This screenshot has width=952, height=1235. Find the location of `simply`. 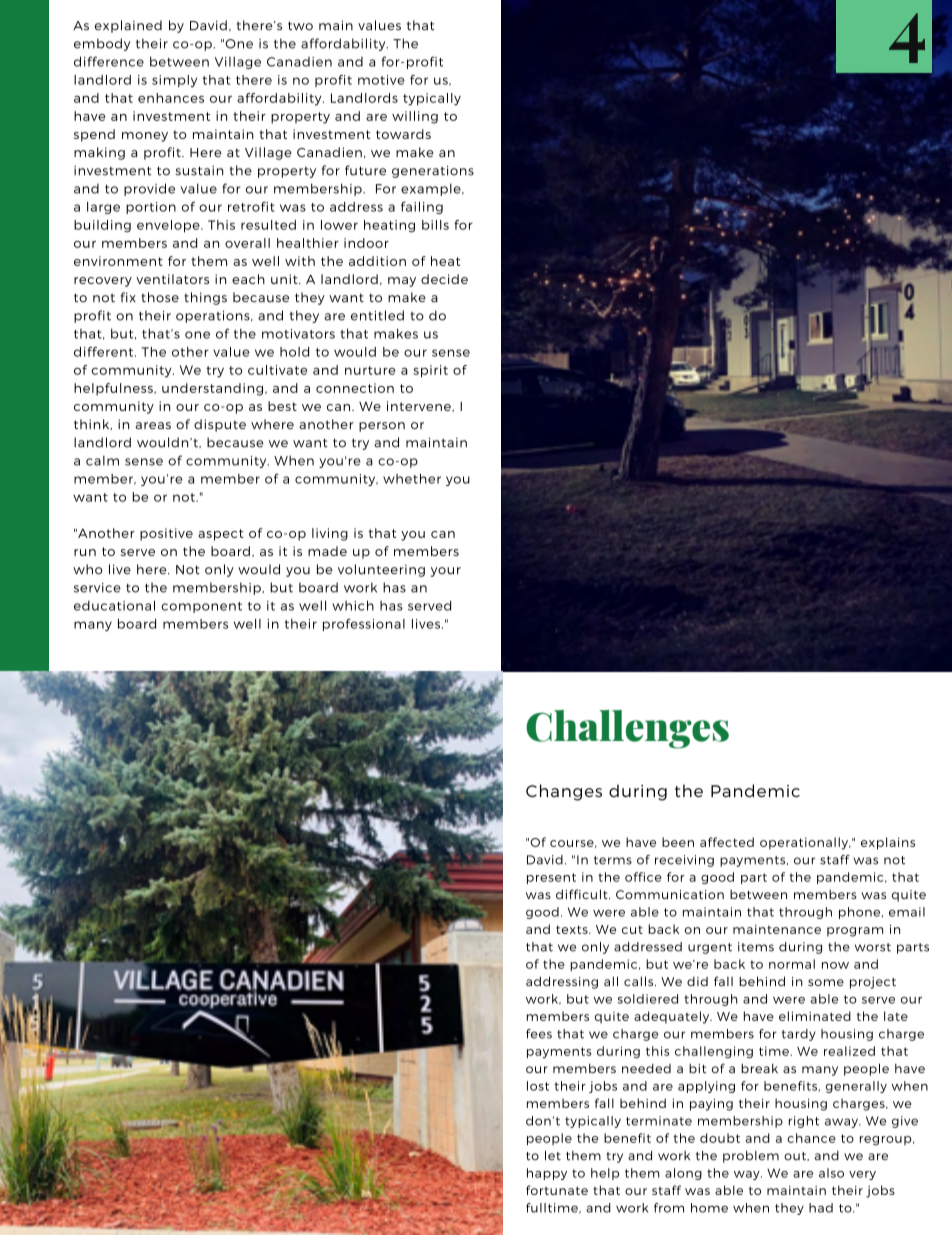

simply is located at coordinates (174, 81).
